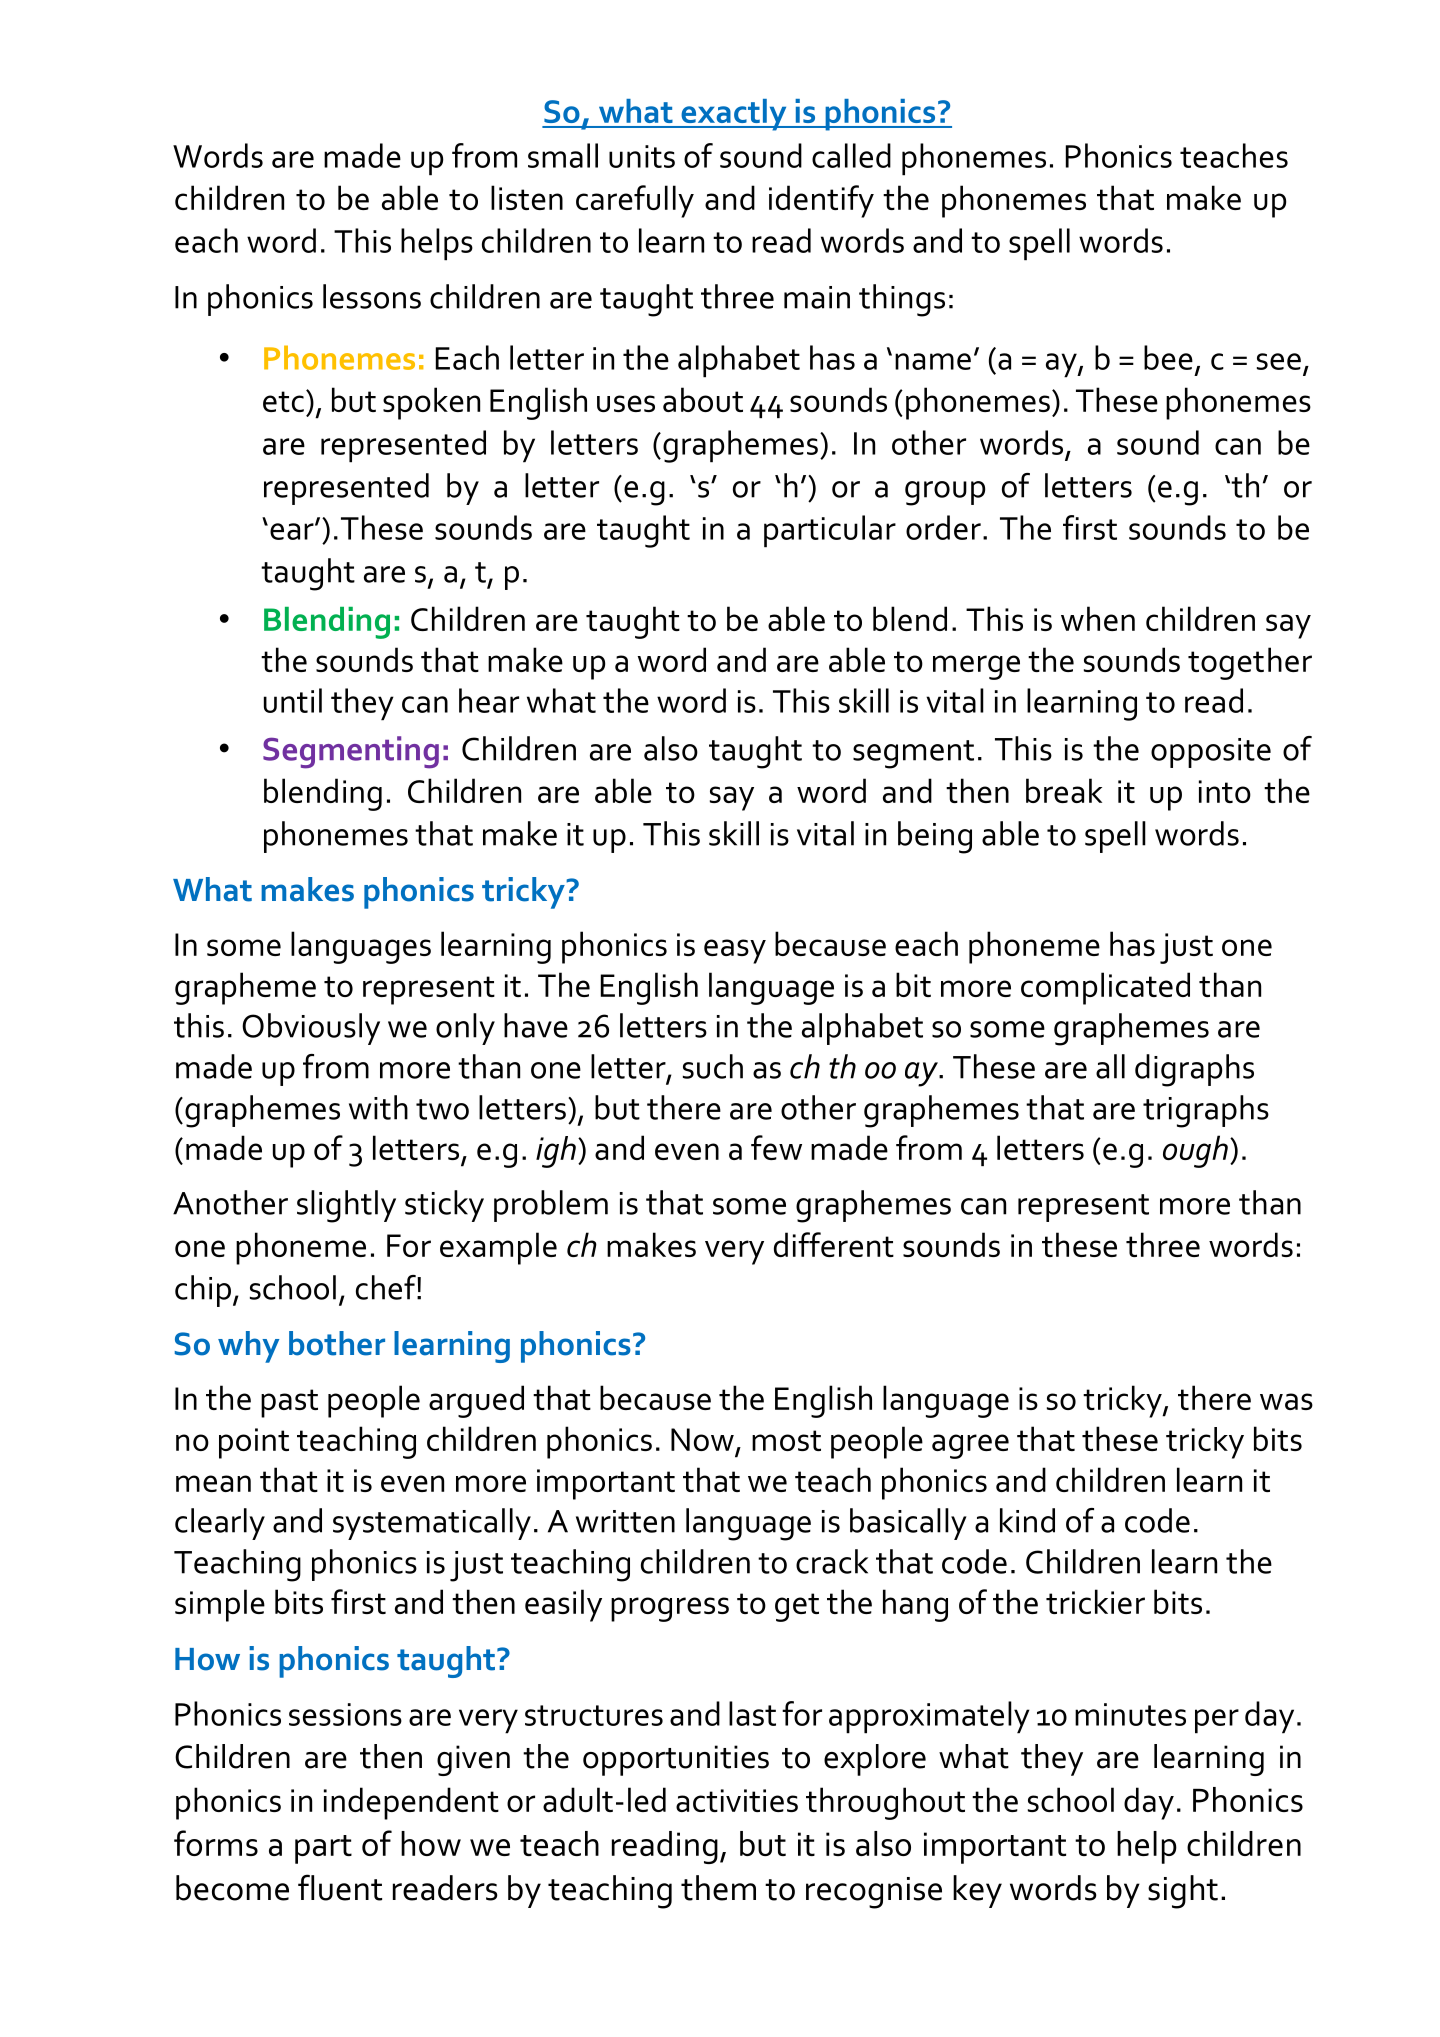  What do you see at coordinates (1211, 753) in the image?
I see `opposite` at bounding box center [1211, 753].
